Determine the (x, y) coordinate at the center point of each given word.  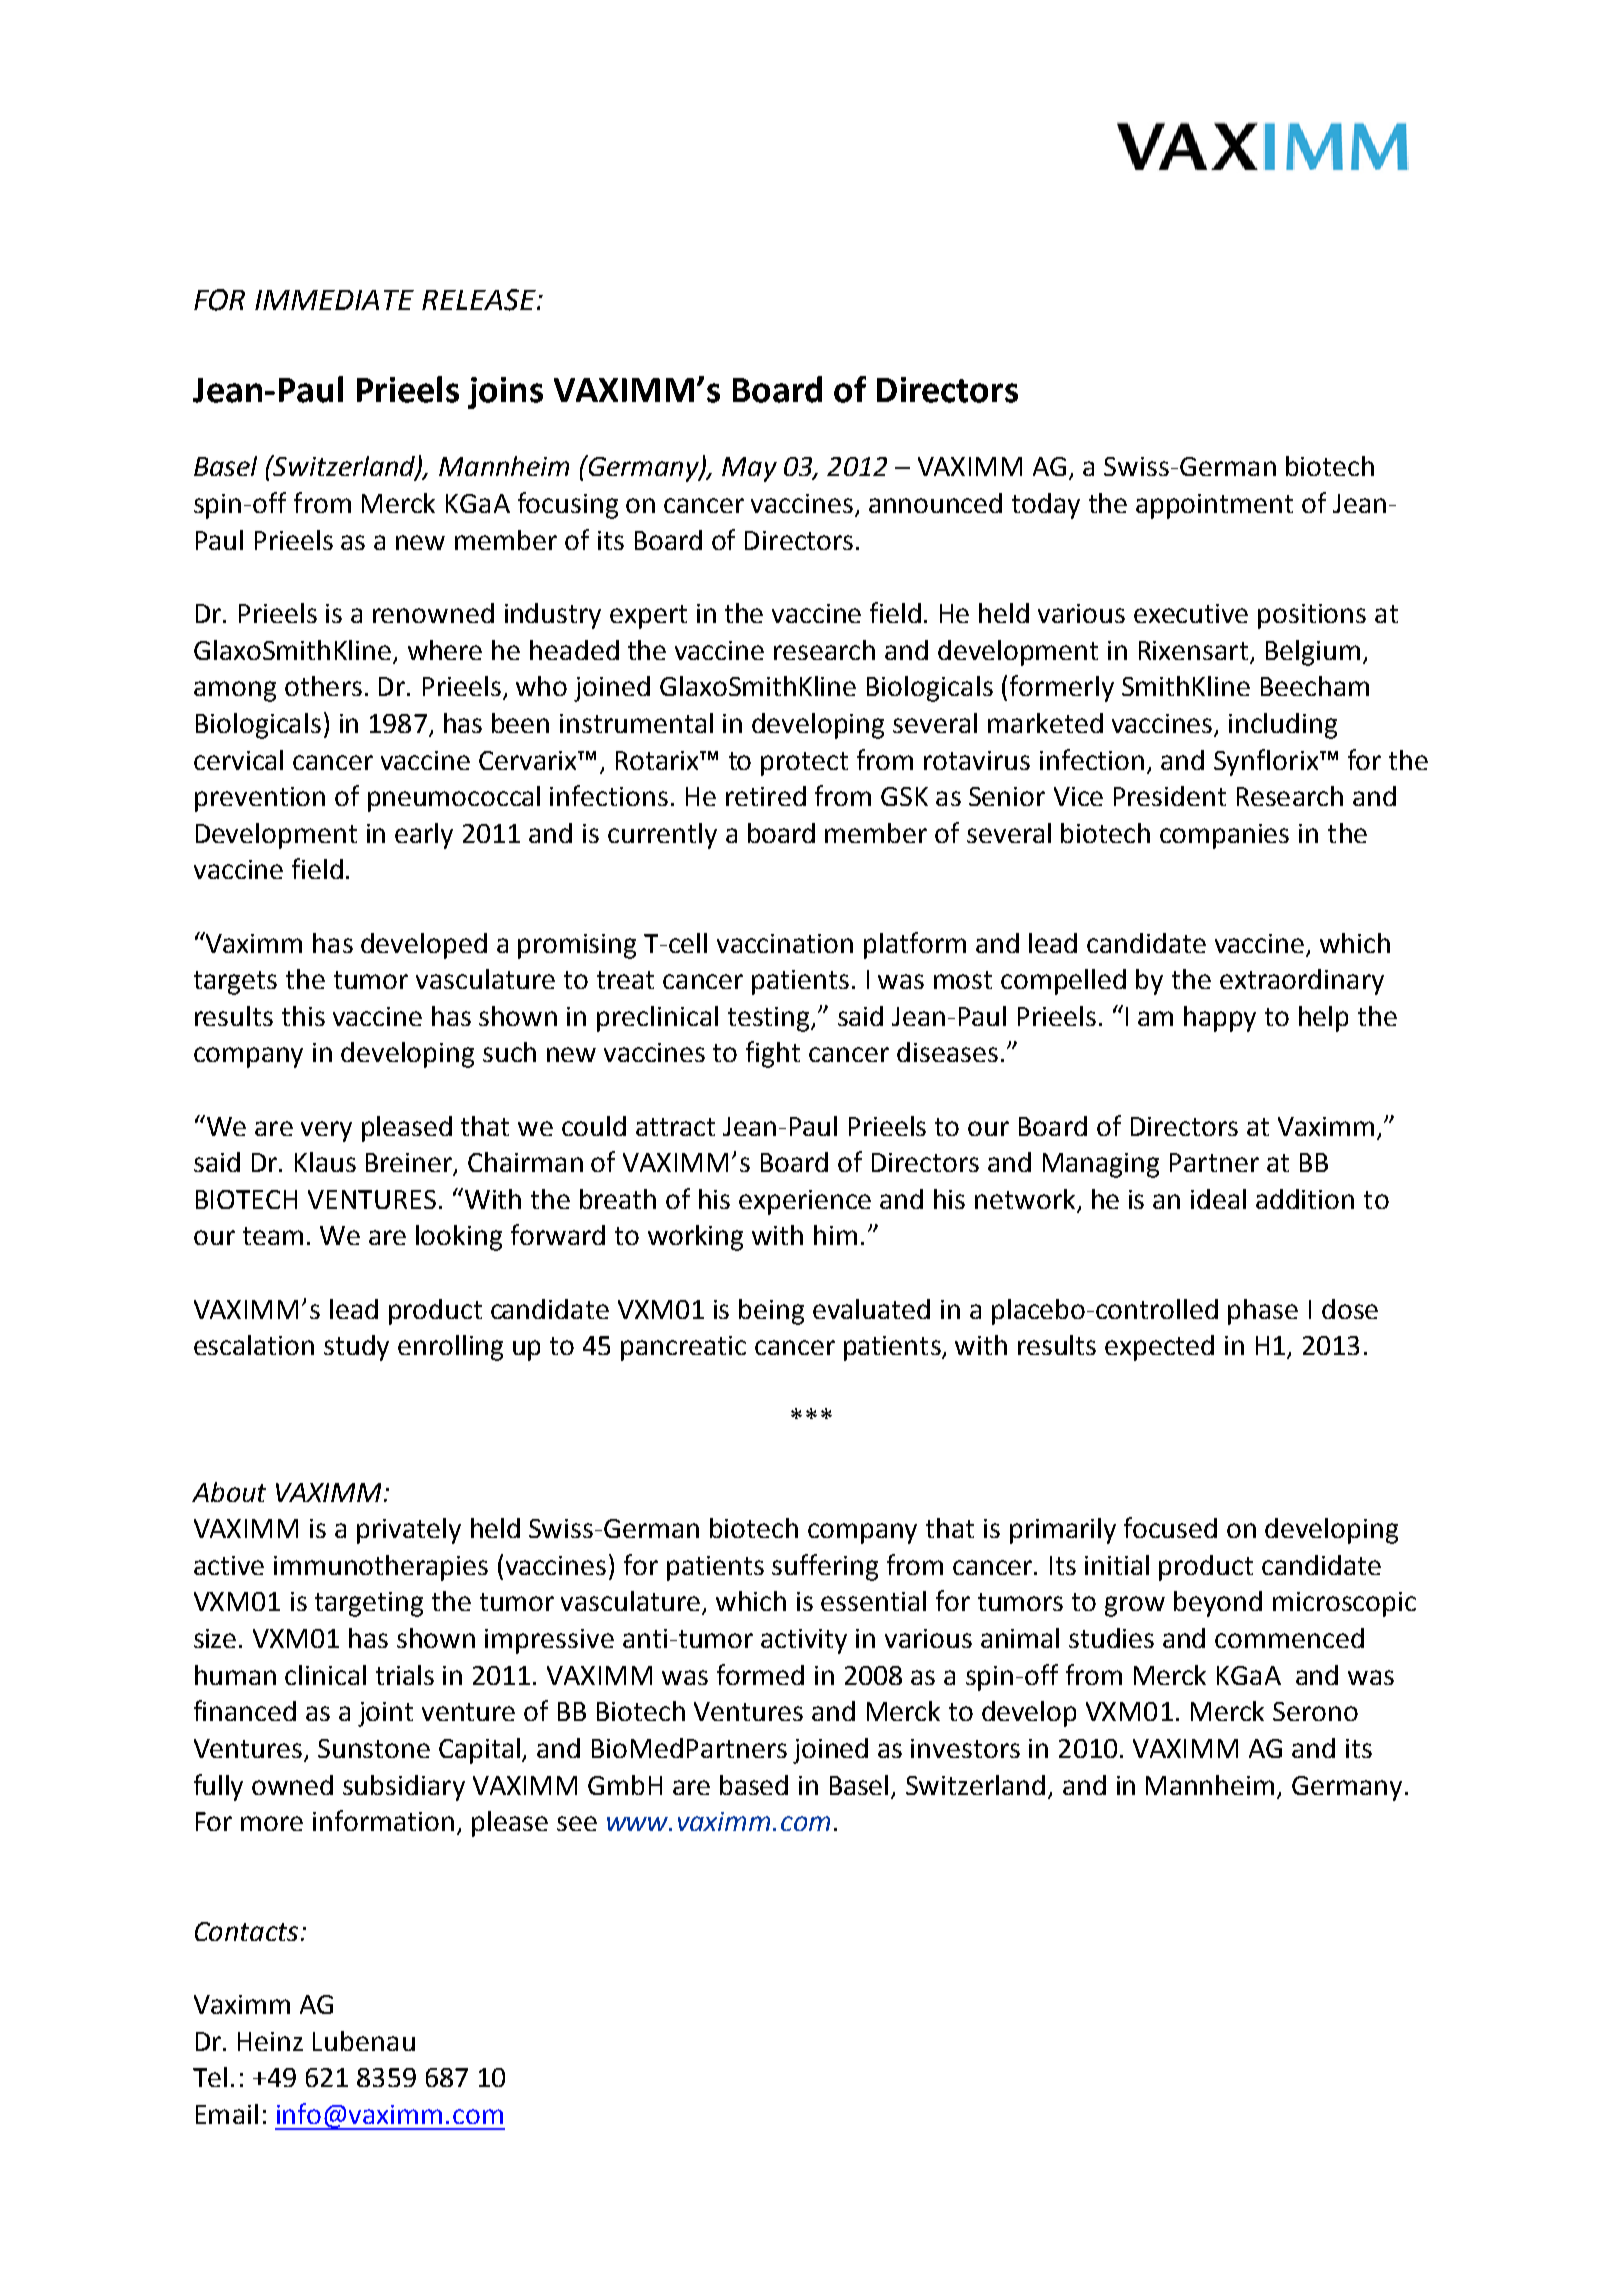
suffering (825, 1567)
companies (1224, 836)
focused (1170, 1527)
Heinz (270, 2041)
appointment (1214, 506)
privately (409, 1531)
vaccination (785, 943)
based (754, 1785)
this (303, 1016)
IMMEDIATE (334, 300)
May (749, 469)
